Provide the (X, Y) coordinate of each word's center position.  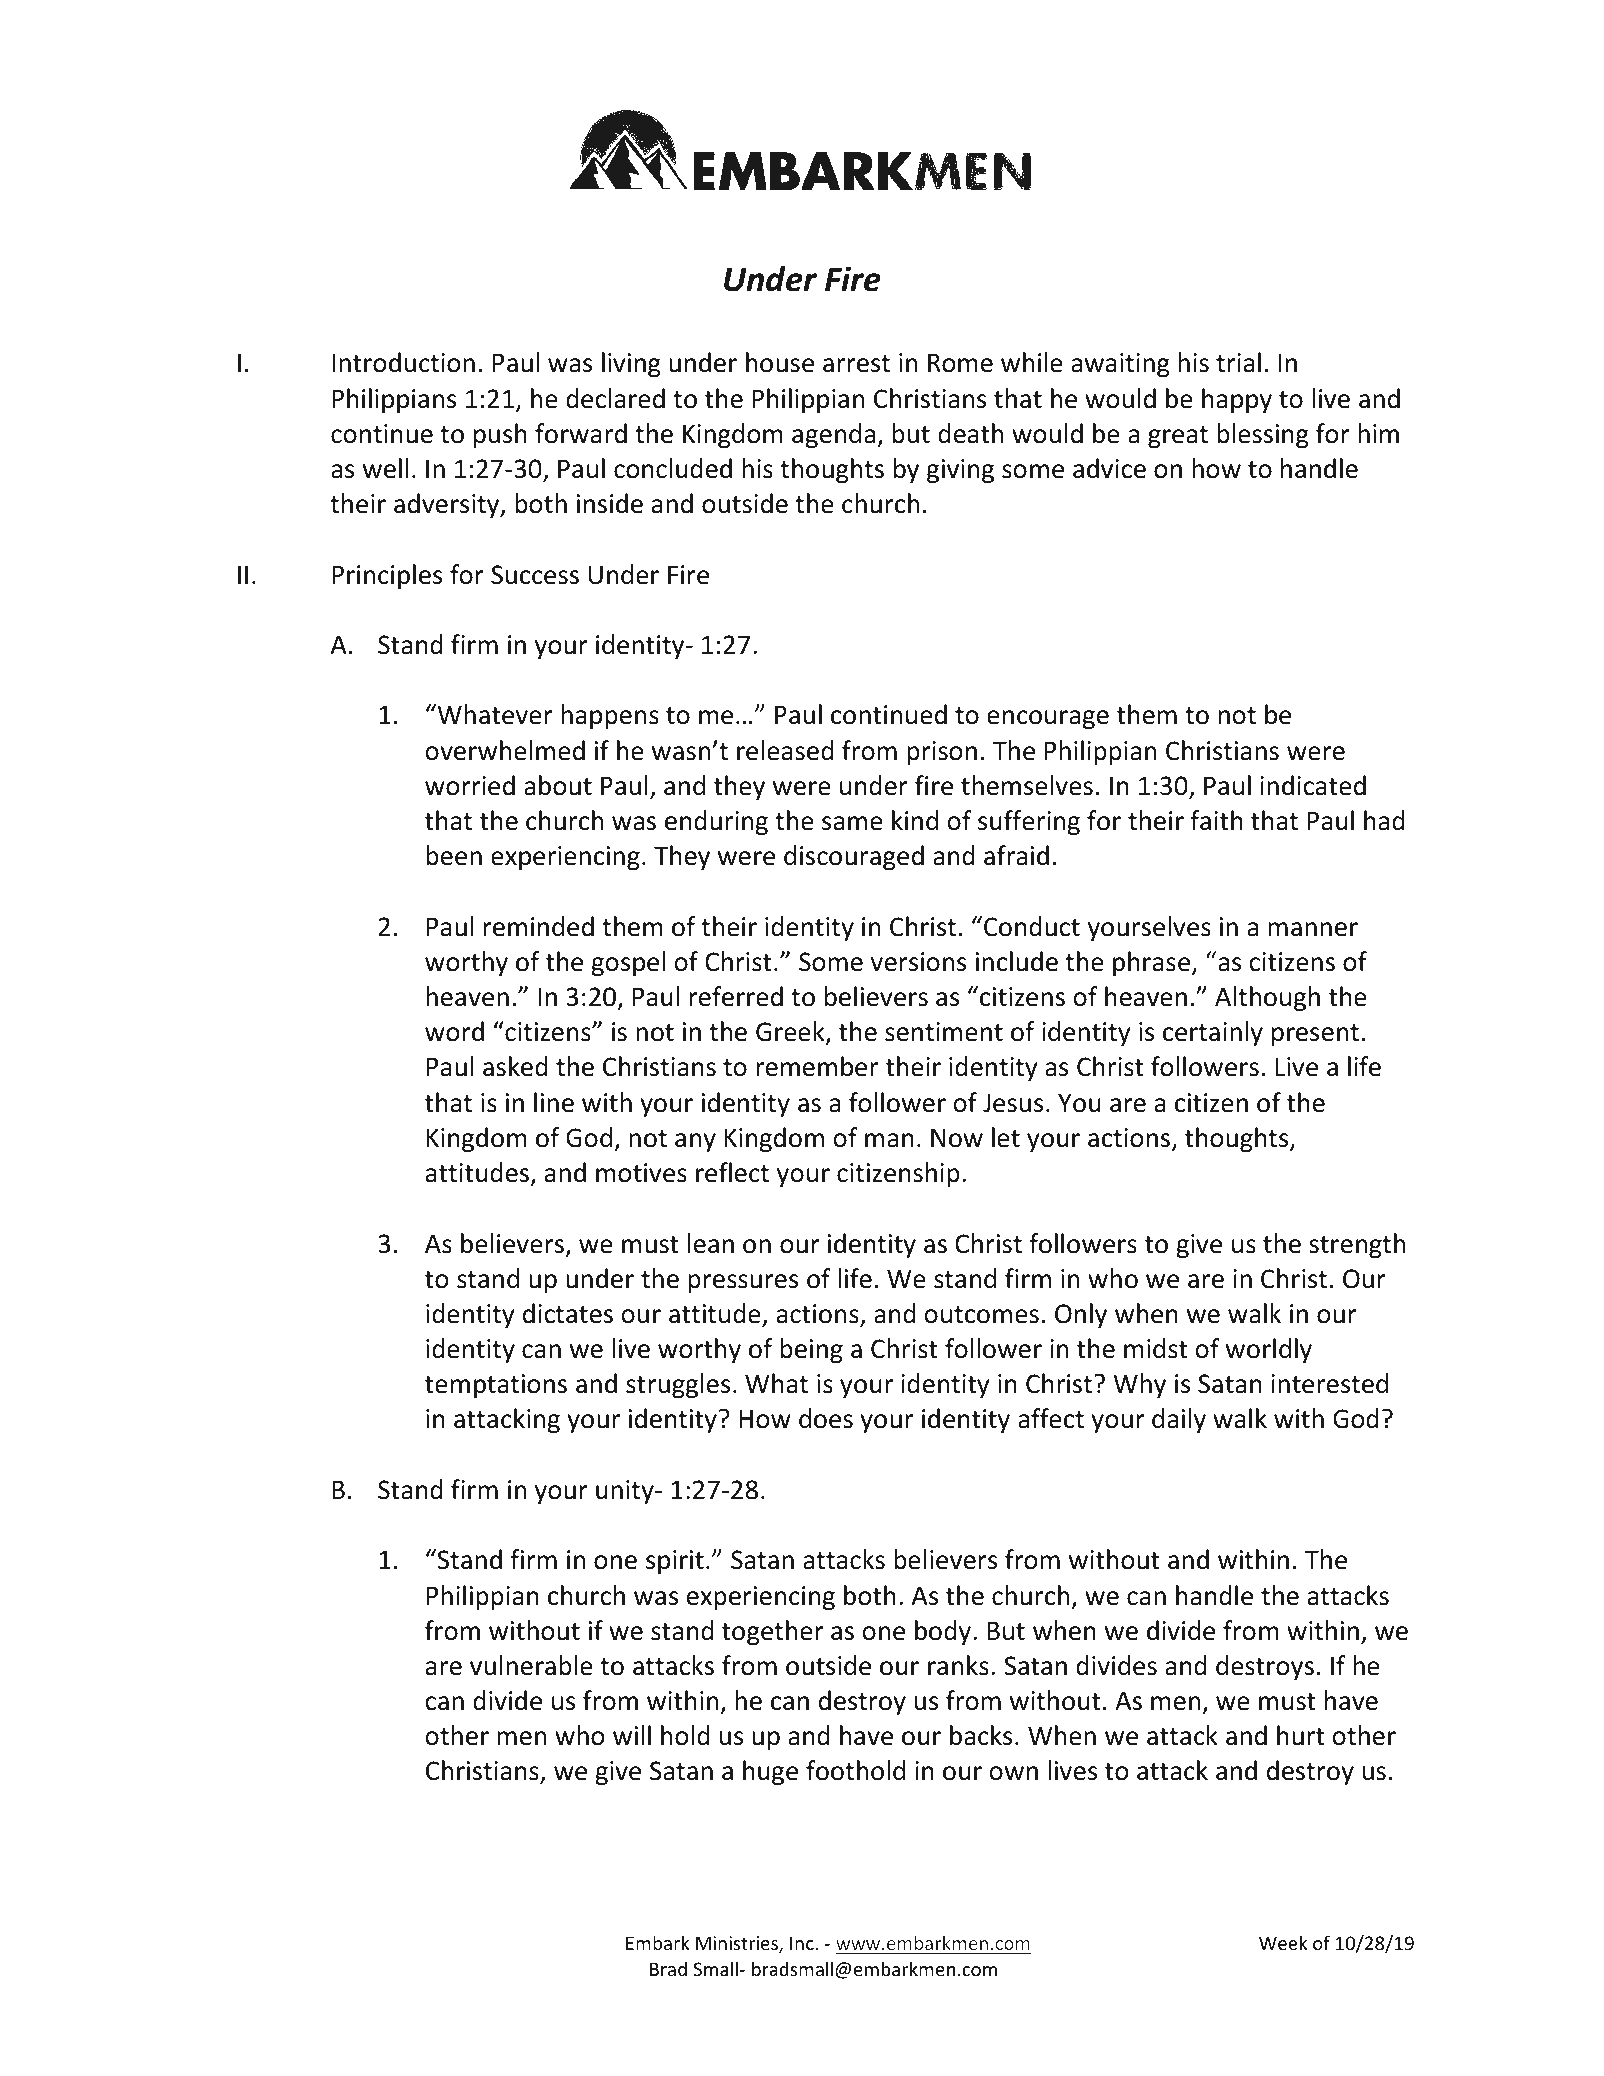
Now (957, 1138)
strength (1357, 1245)
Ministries (738, 1944)
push (500, 435)
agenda (835, 435)
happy (1237, 400)
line (554, 1102)
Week (1283, 1942)
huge (770, 1772)
